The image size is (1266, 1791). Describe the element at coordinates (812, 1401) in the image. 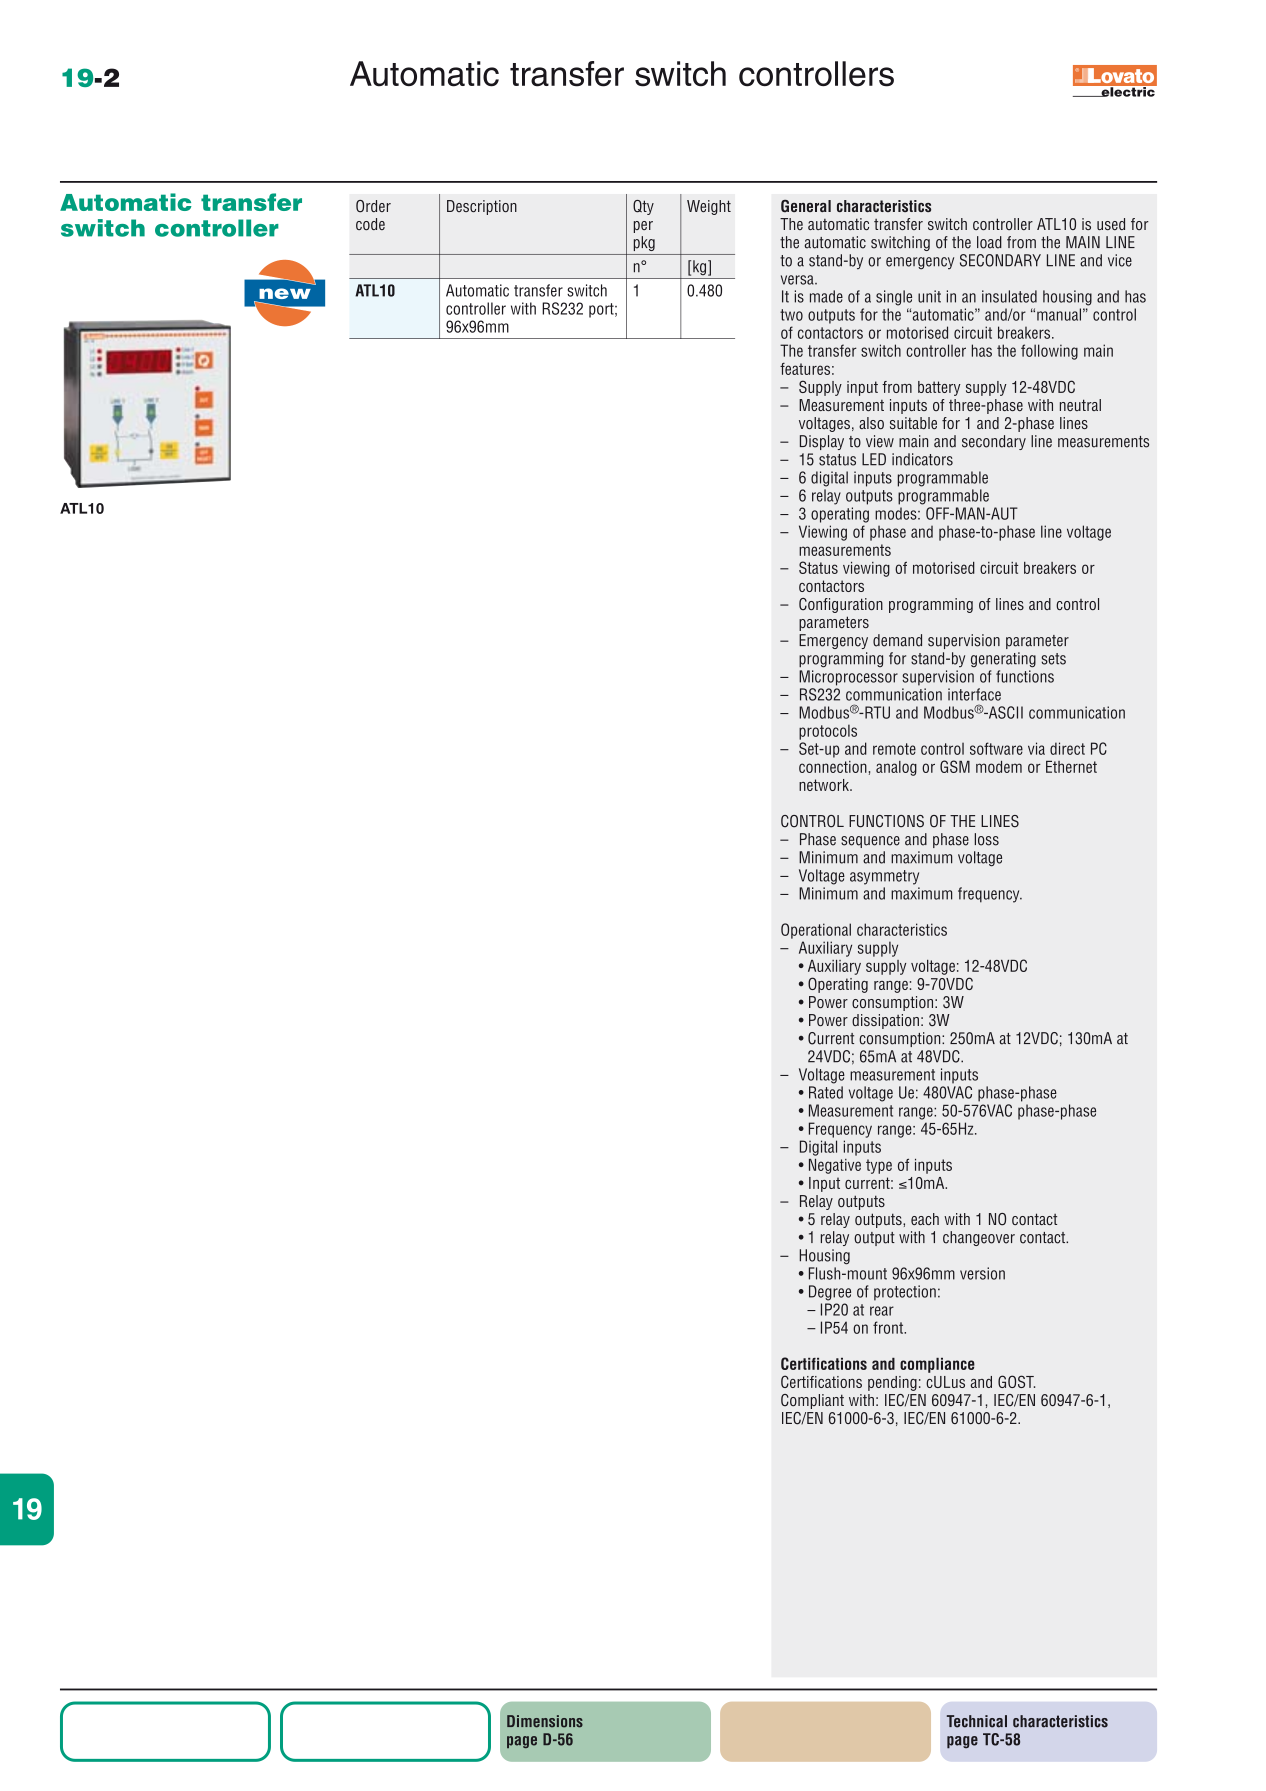

I see `Compliant` at that location.
